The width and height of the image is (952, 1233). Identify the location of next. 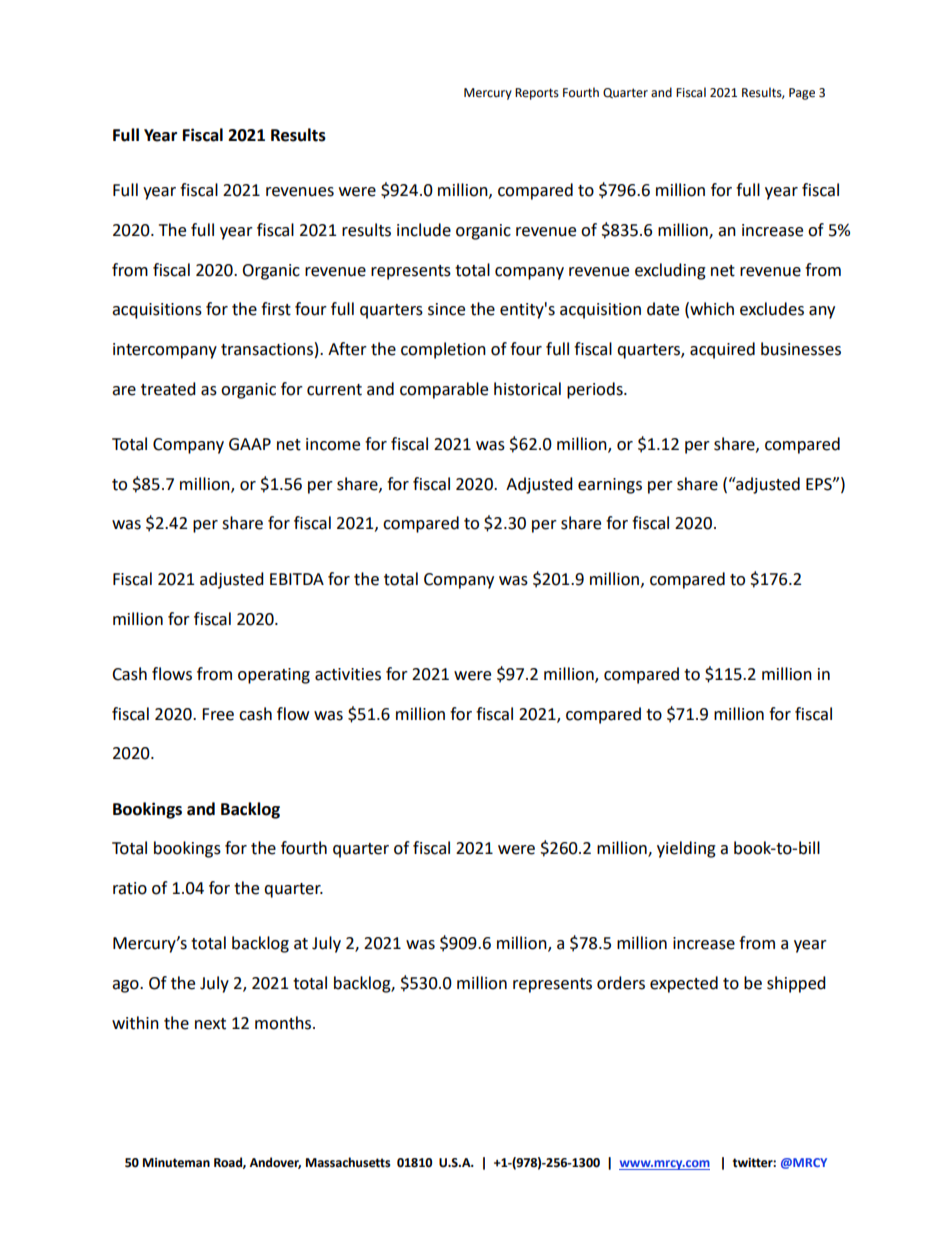
(210, 1024).
